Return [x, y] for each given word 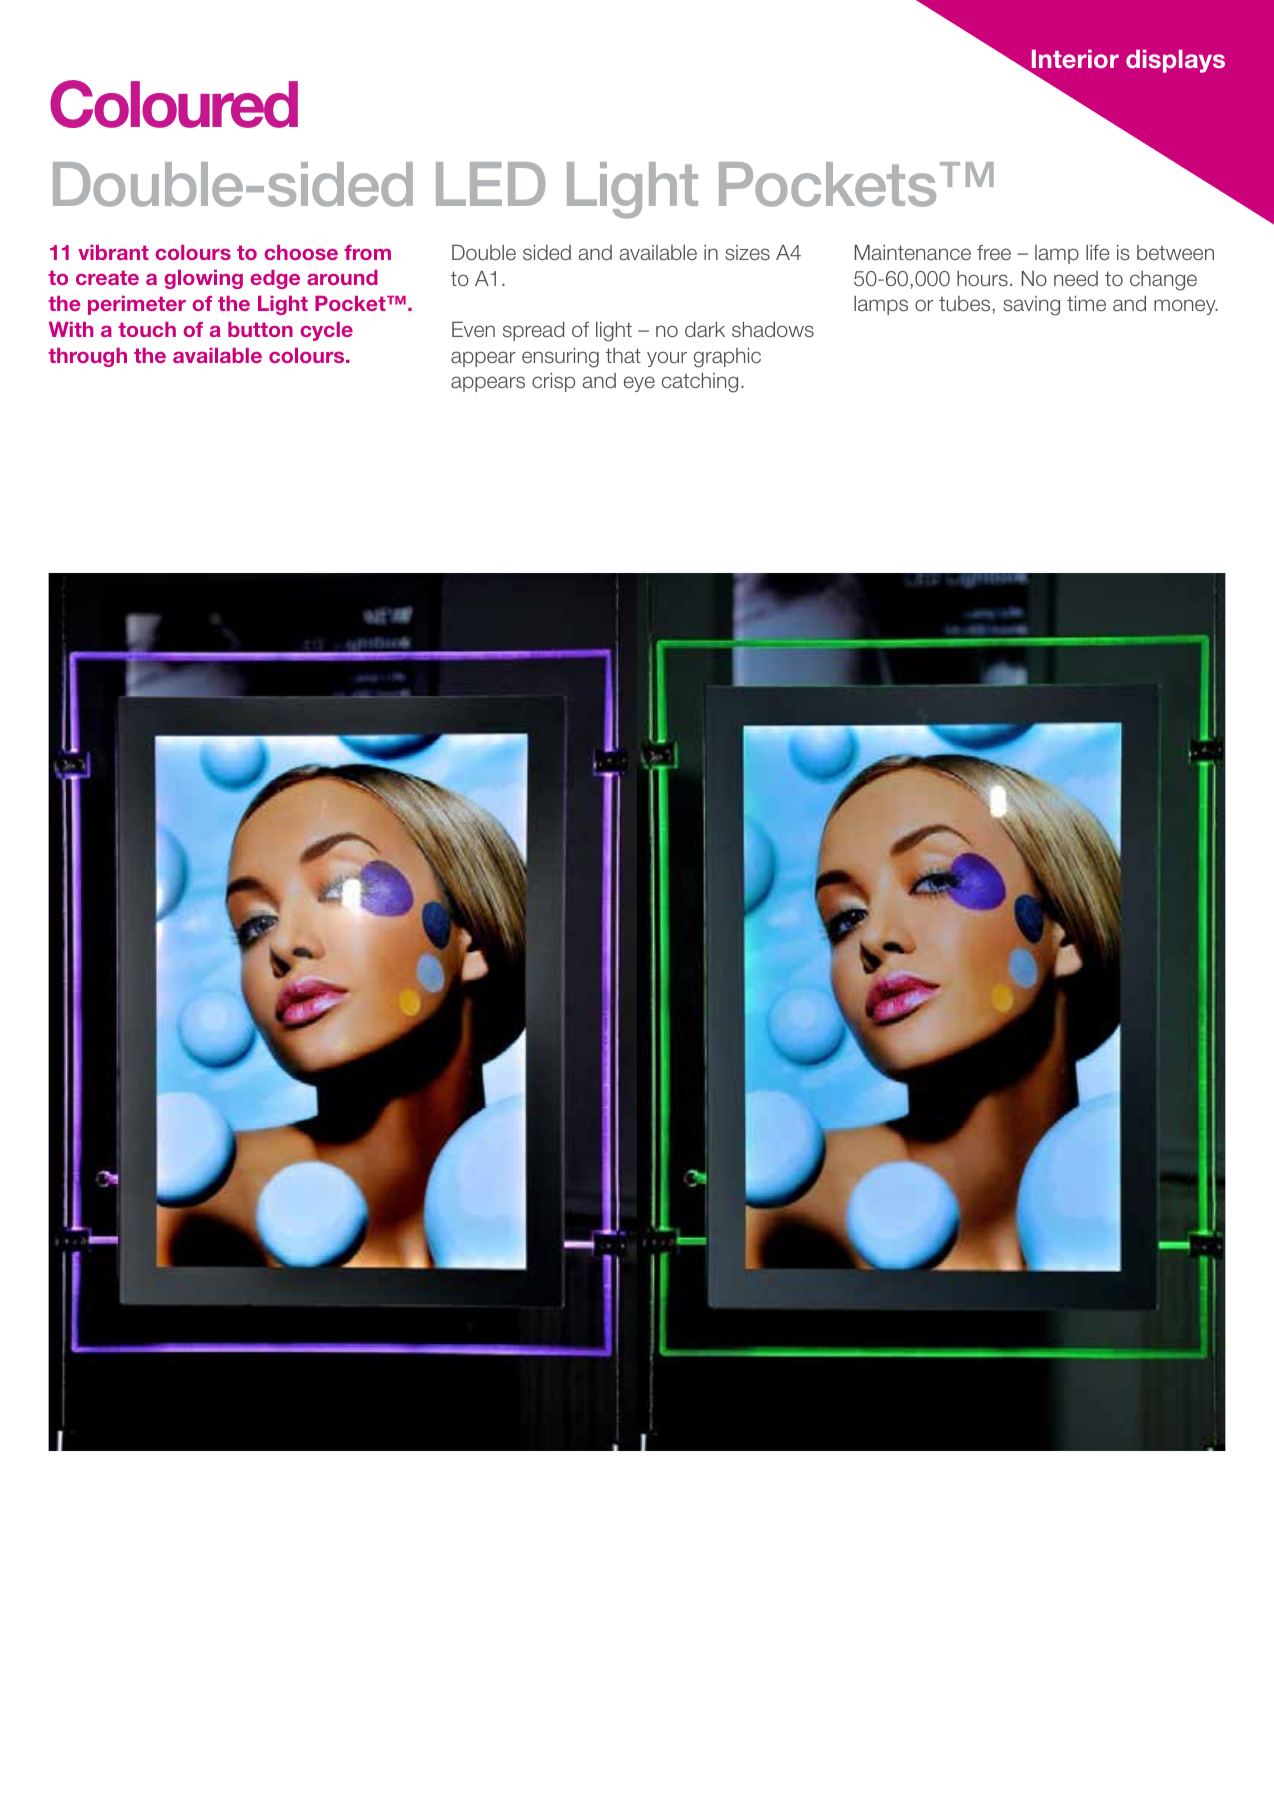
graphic [727, 357]
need [1076, 278]
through [87, 357]
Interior [1075, 58]
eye [639, 384]
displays [1175, 61]
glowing [203, 279]
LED [490, 184]
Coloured [174, 104]
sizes [747, 253]
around [342, 277]
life [1097, 252]
